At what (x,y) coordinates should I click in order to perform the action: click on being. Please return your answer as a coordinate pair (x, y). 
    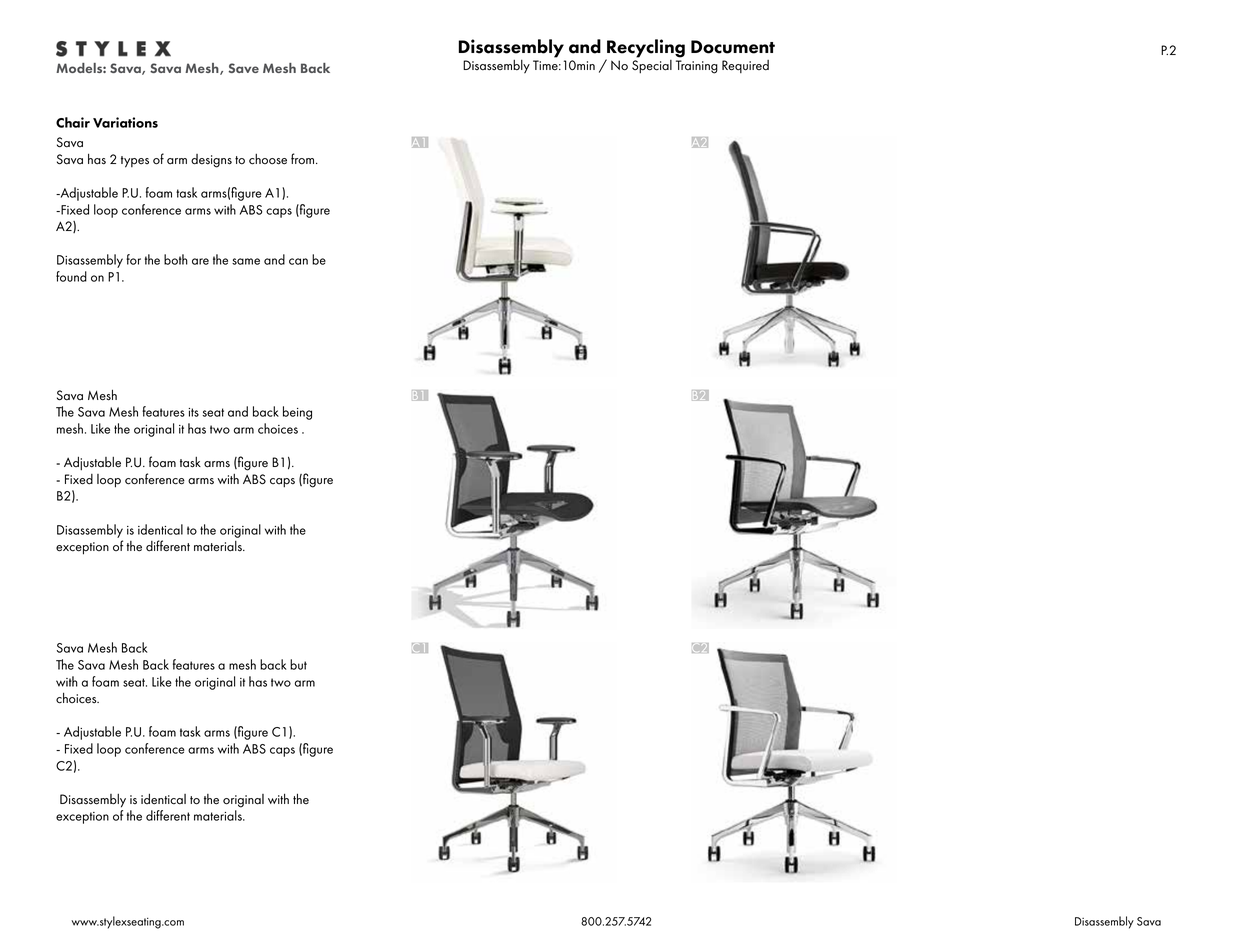
    Looking at the image, I should click on (297, 413).
